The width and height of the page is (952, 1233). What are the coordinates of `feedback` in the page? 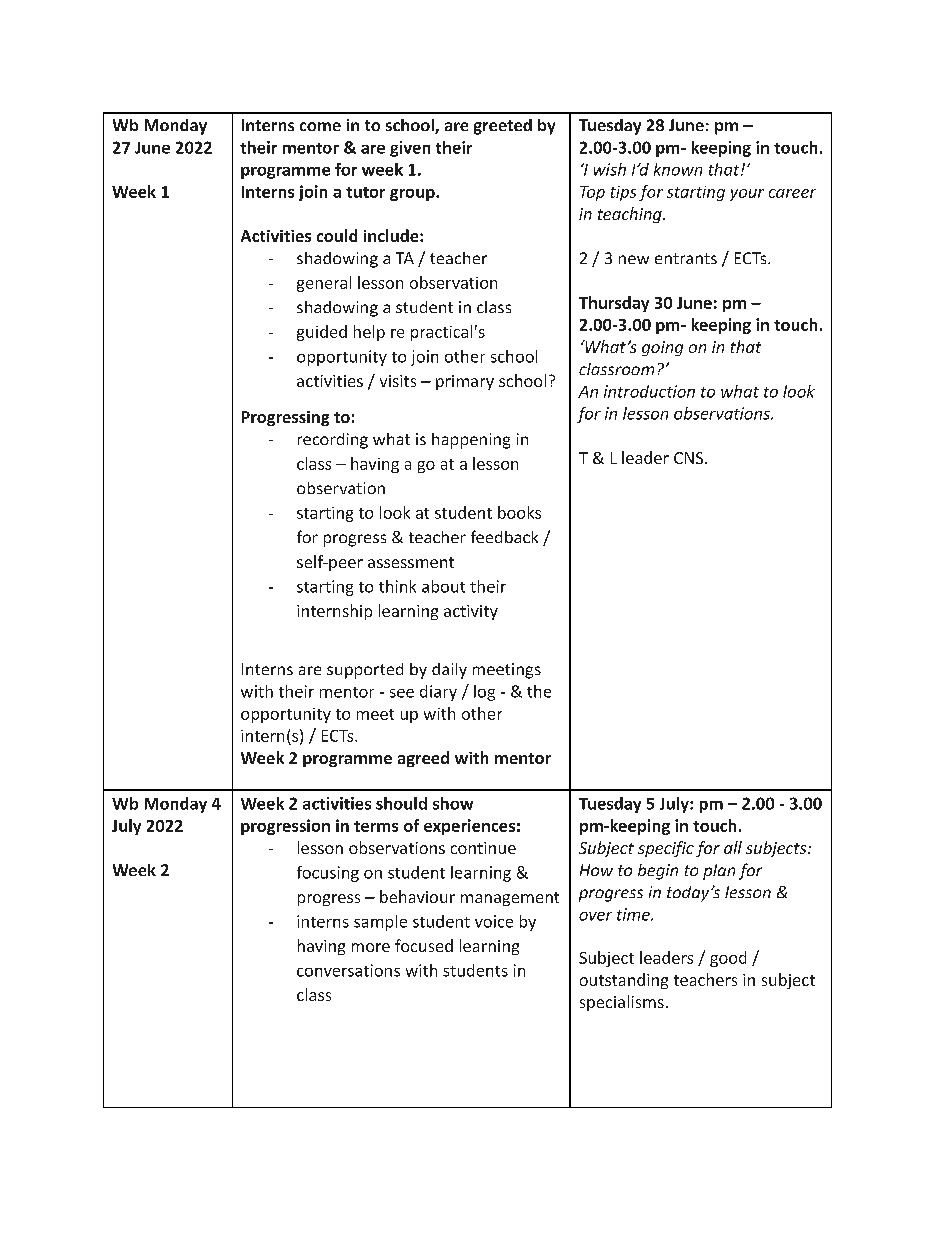 It's located at (504, 536).
